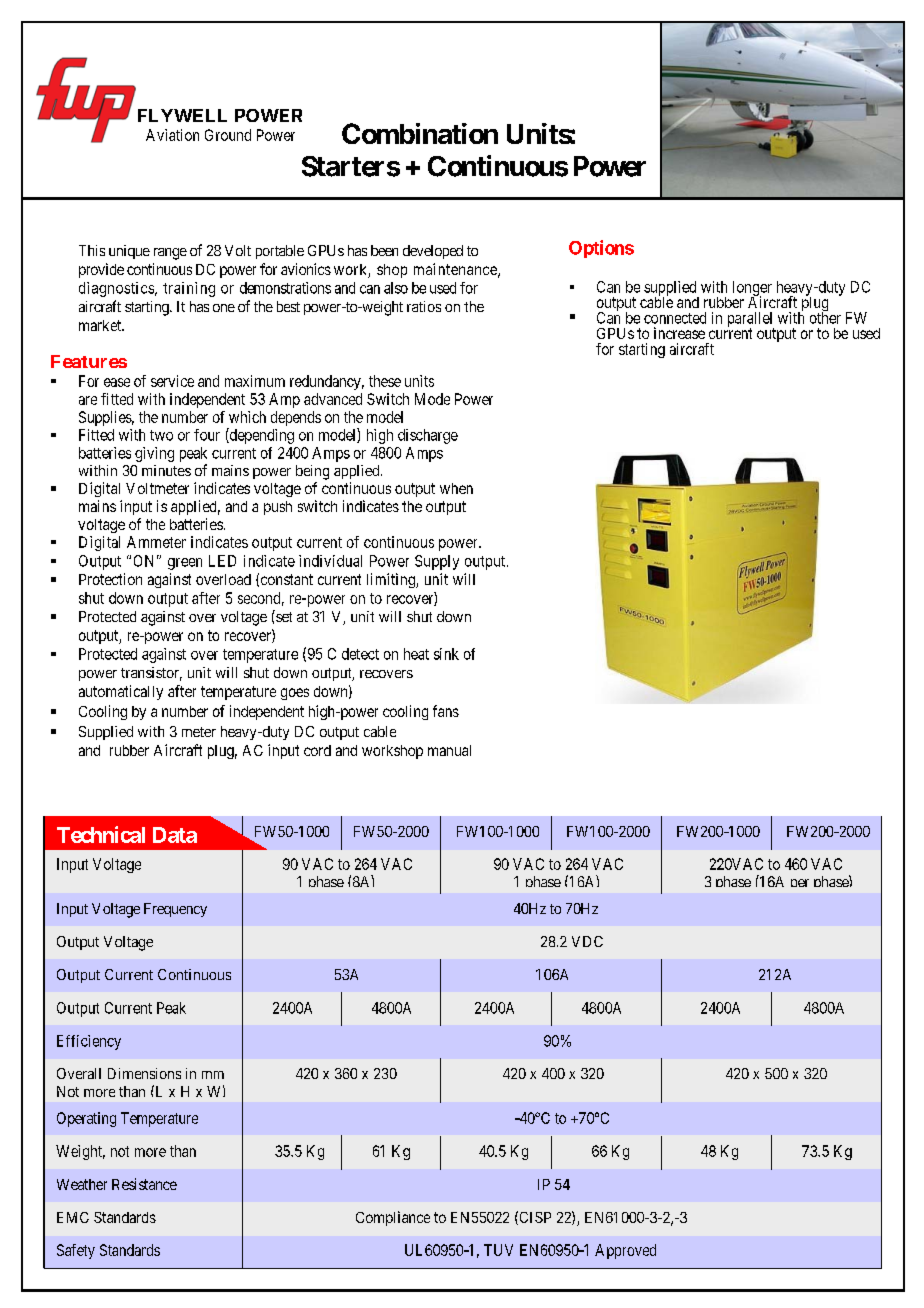 This screenshot has width=924, height=1308. Describe the element at coordinates (752, 289) in the screenshot. I see `longer` at that location.
